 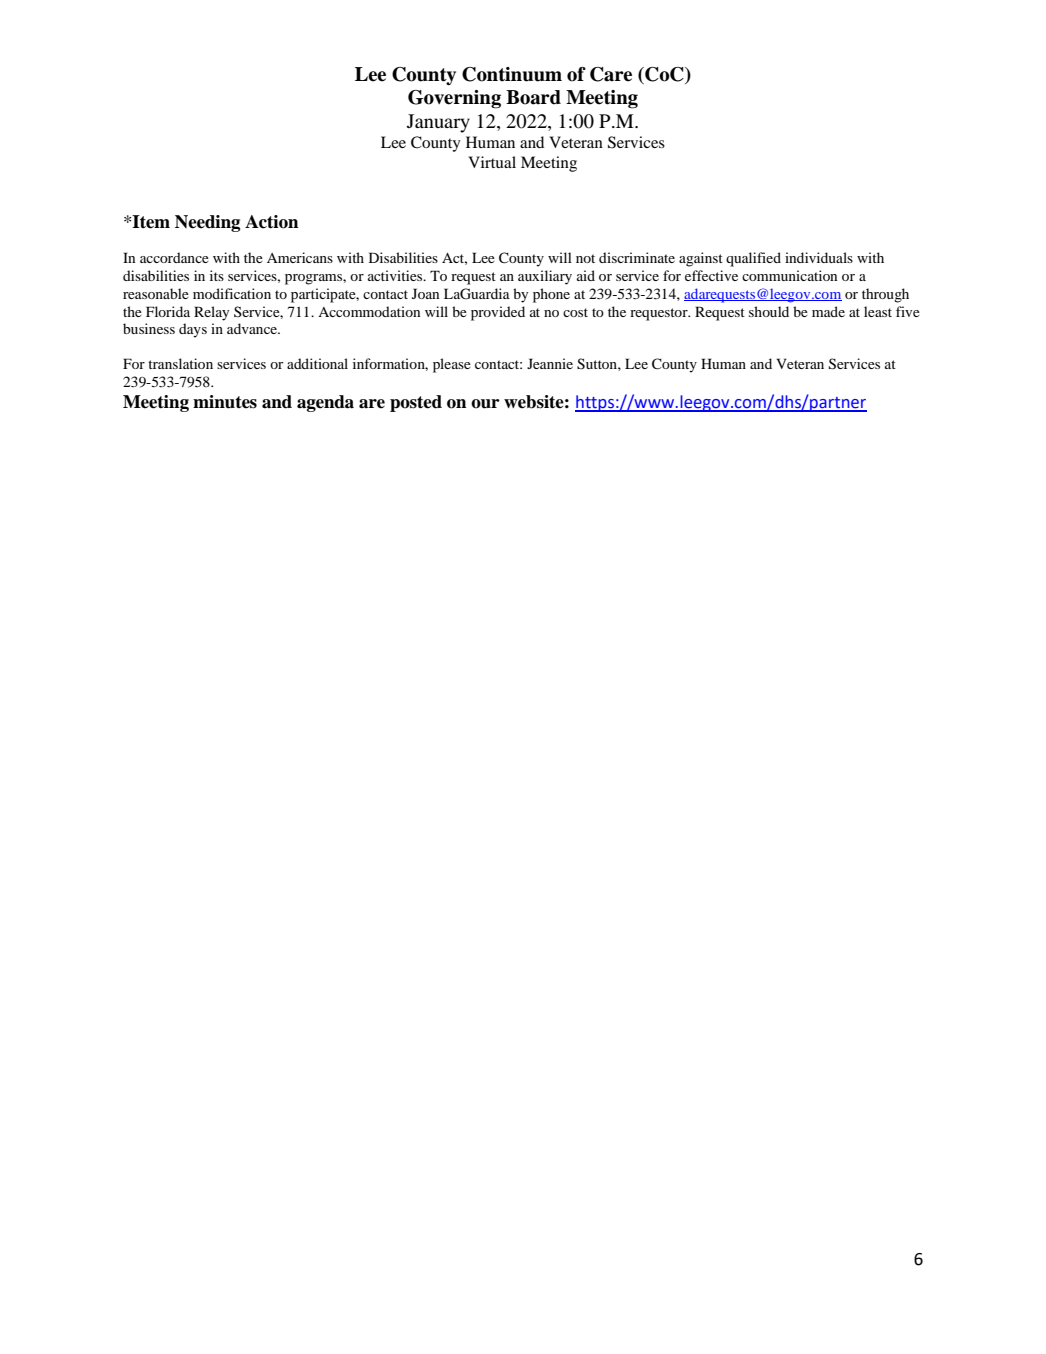 I want to click on Governing, so click(x=454, y=99).
